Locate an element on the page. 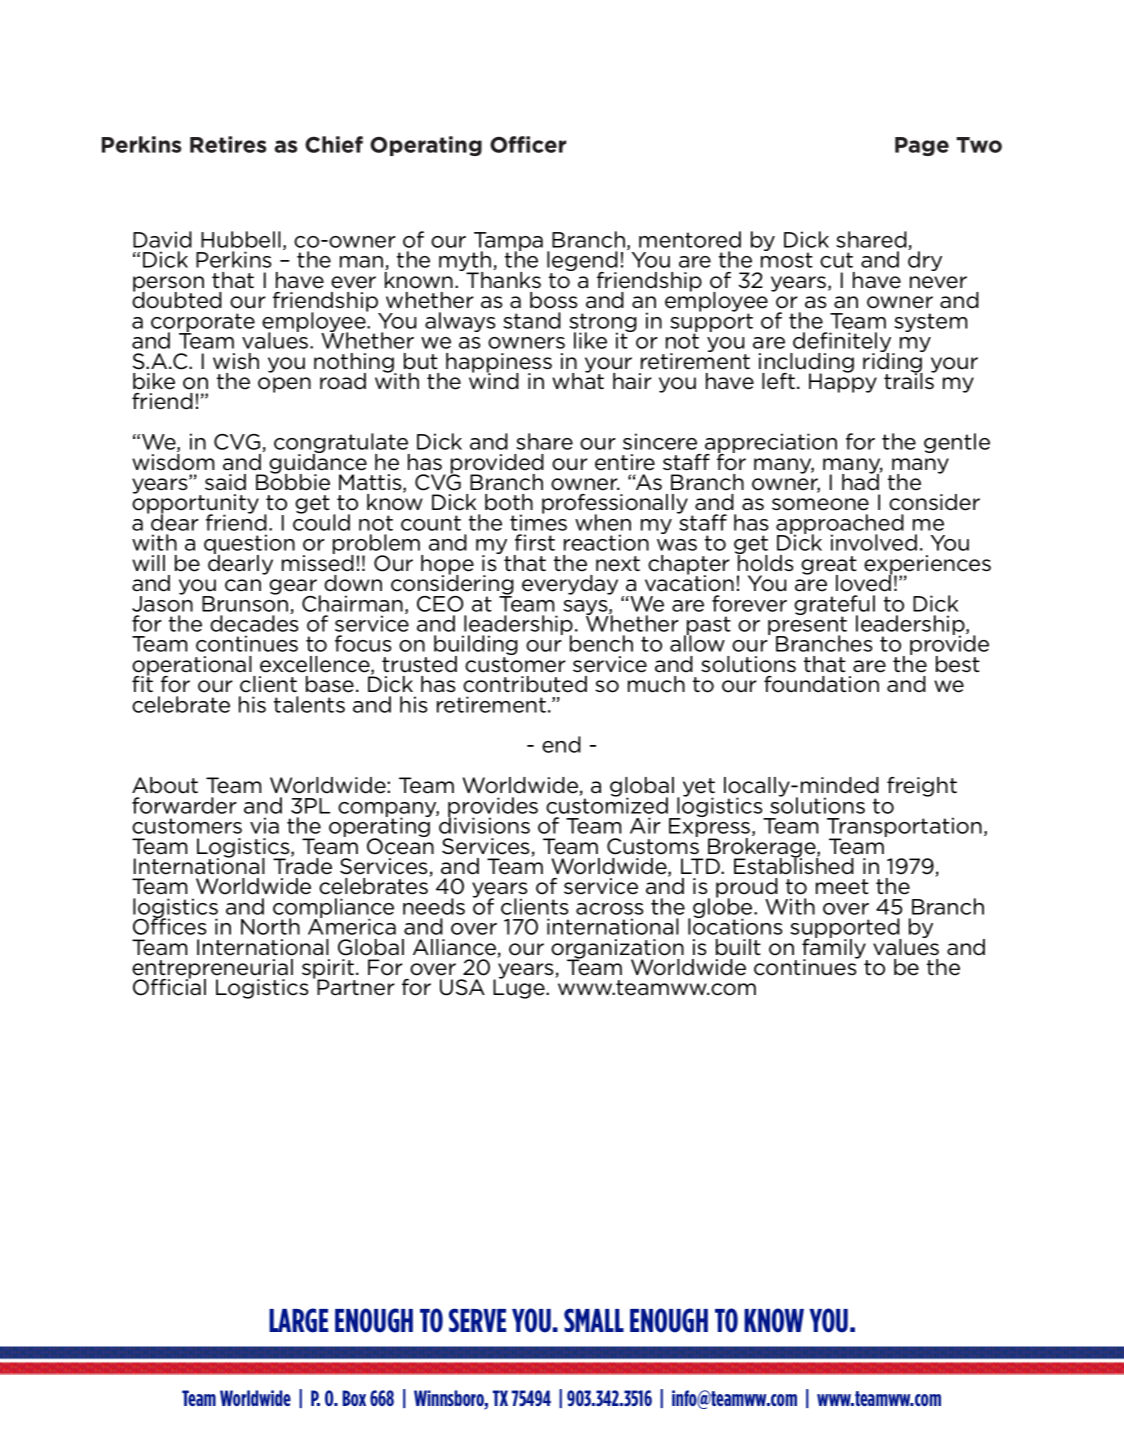 This image has height=1455, width=1124. Page is located at coordinates (922, 146).
